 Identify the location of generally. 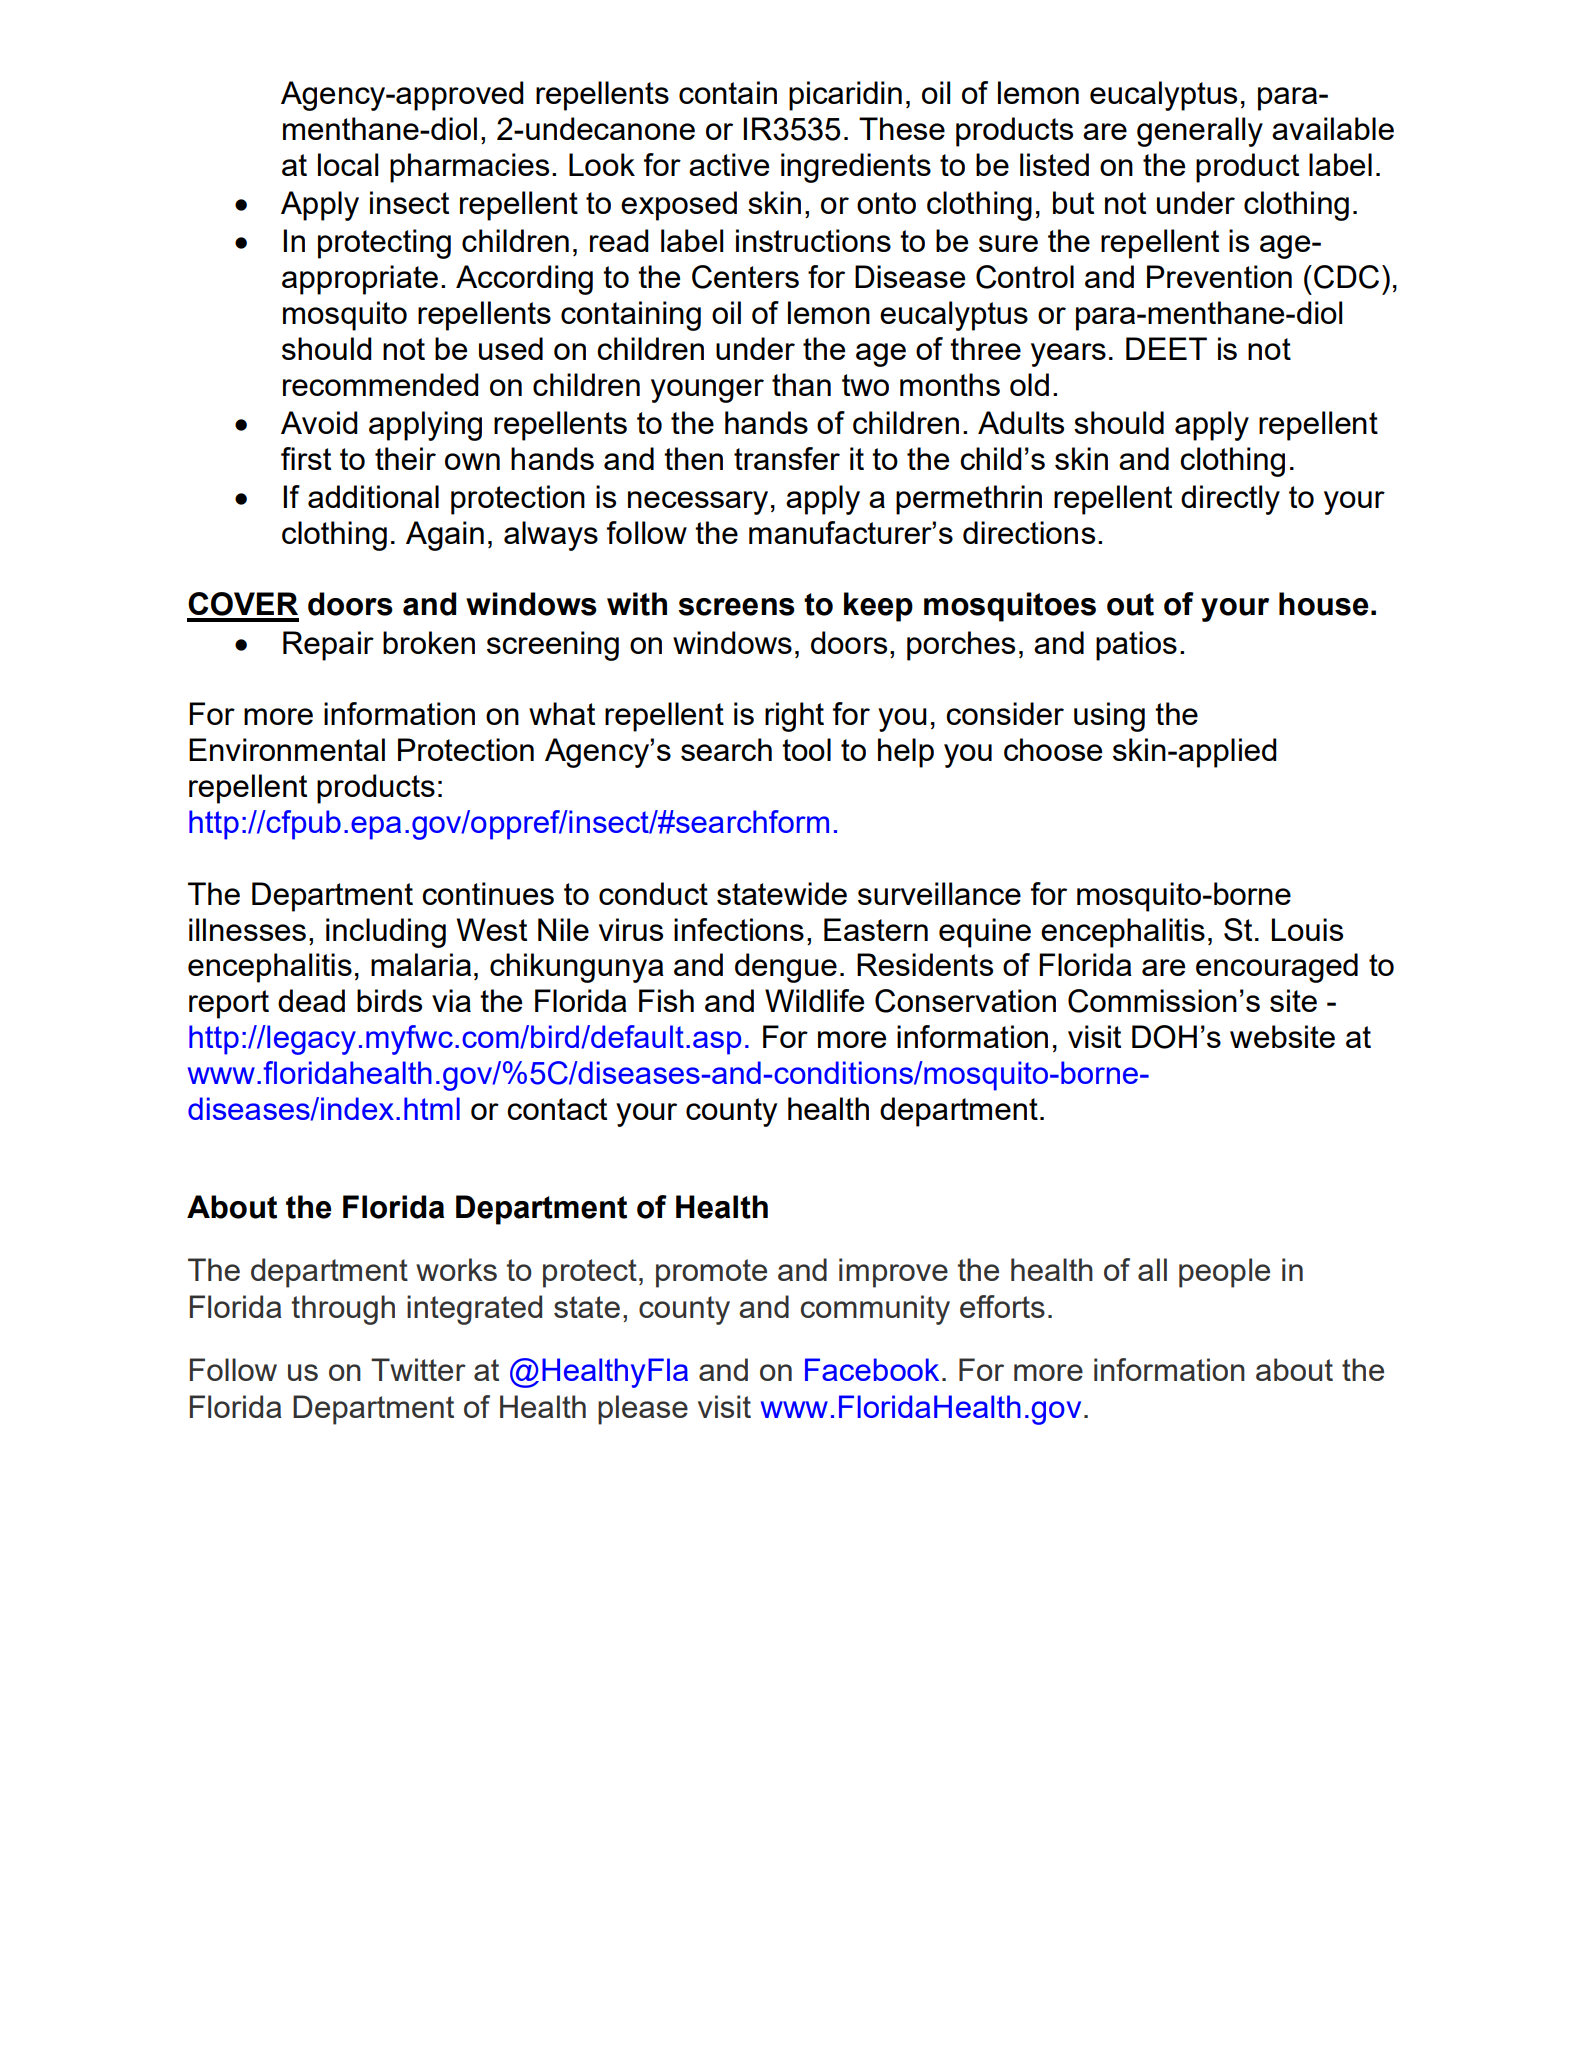
(1200, 132).
